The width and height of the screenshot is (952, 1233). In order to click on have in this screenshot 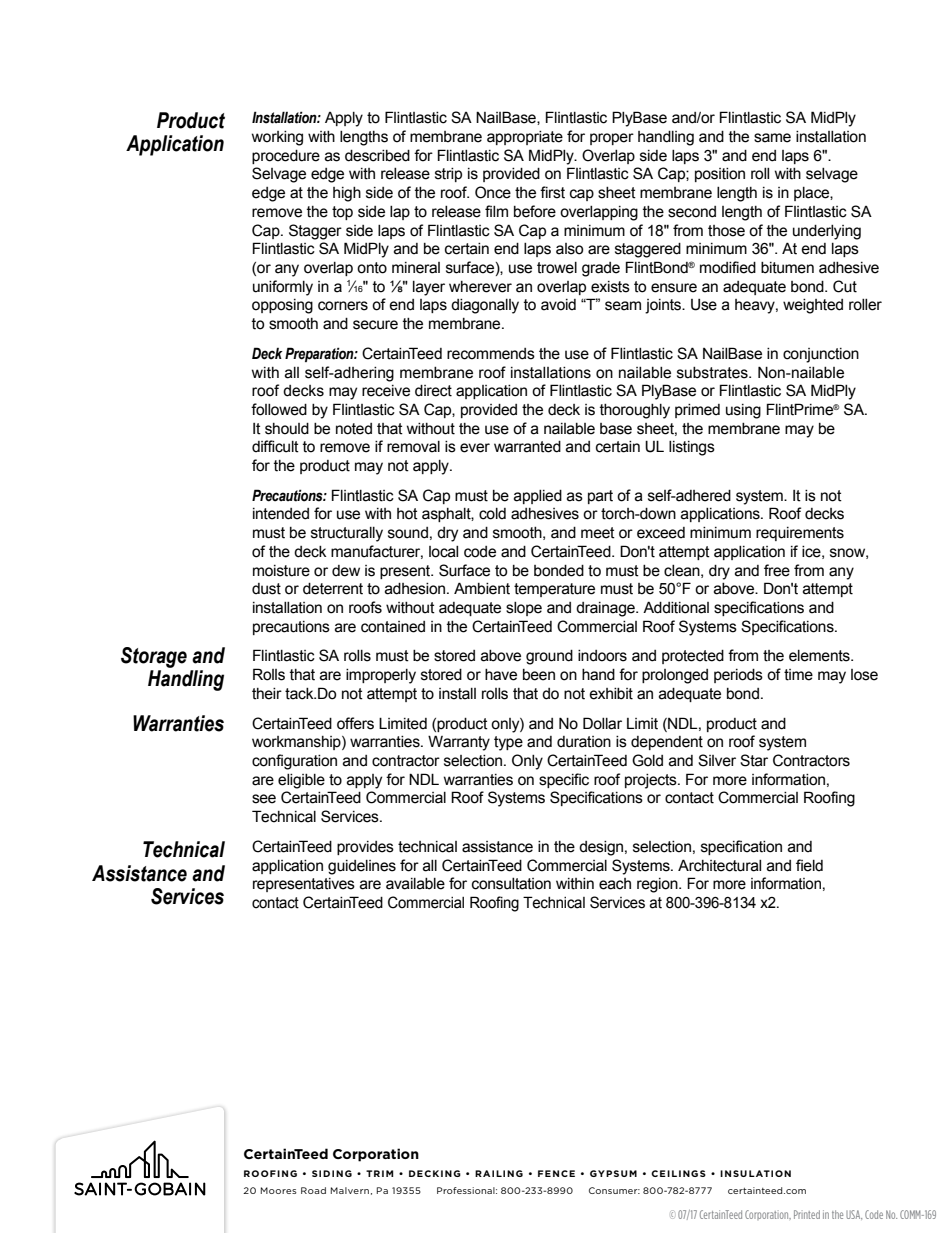, I will do `click(501, 675)`.
